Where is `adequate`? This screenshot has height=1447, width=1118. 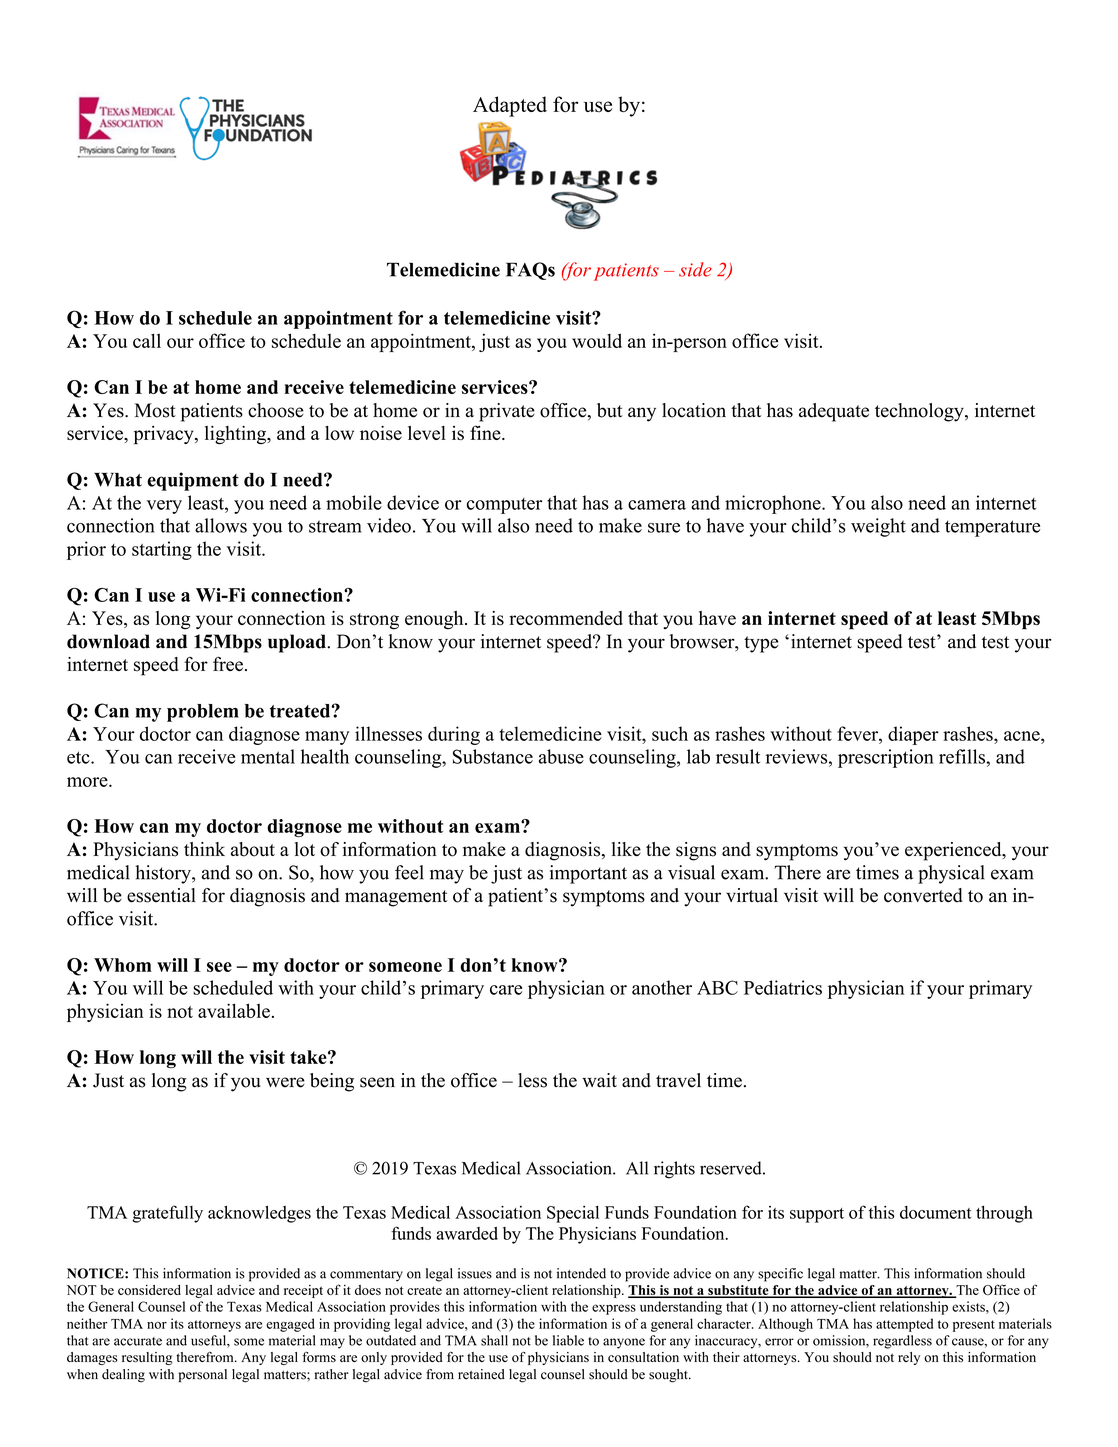
adequate is located at coordinates (834, 412).
